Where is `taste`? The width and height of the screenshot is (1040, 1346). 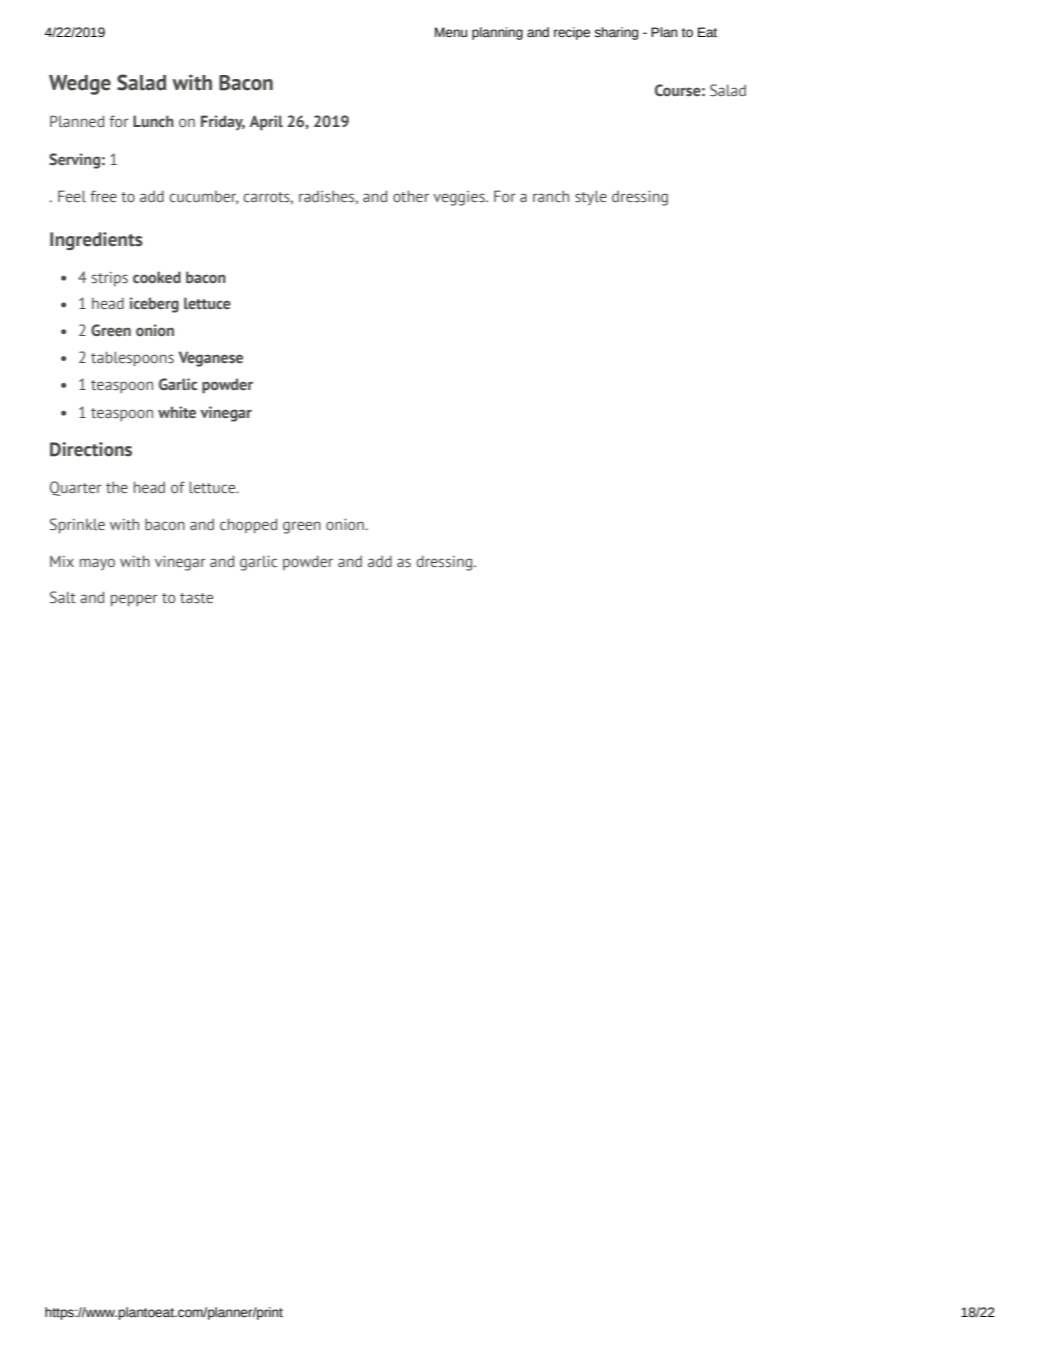 taste is located at coordinates (196, 598).
